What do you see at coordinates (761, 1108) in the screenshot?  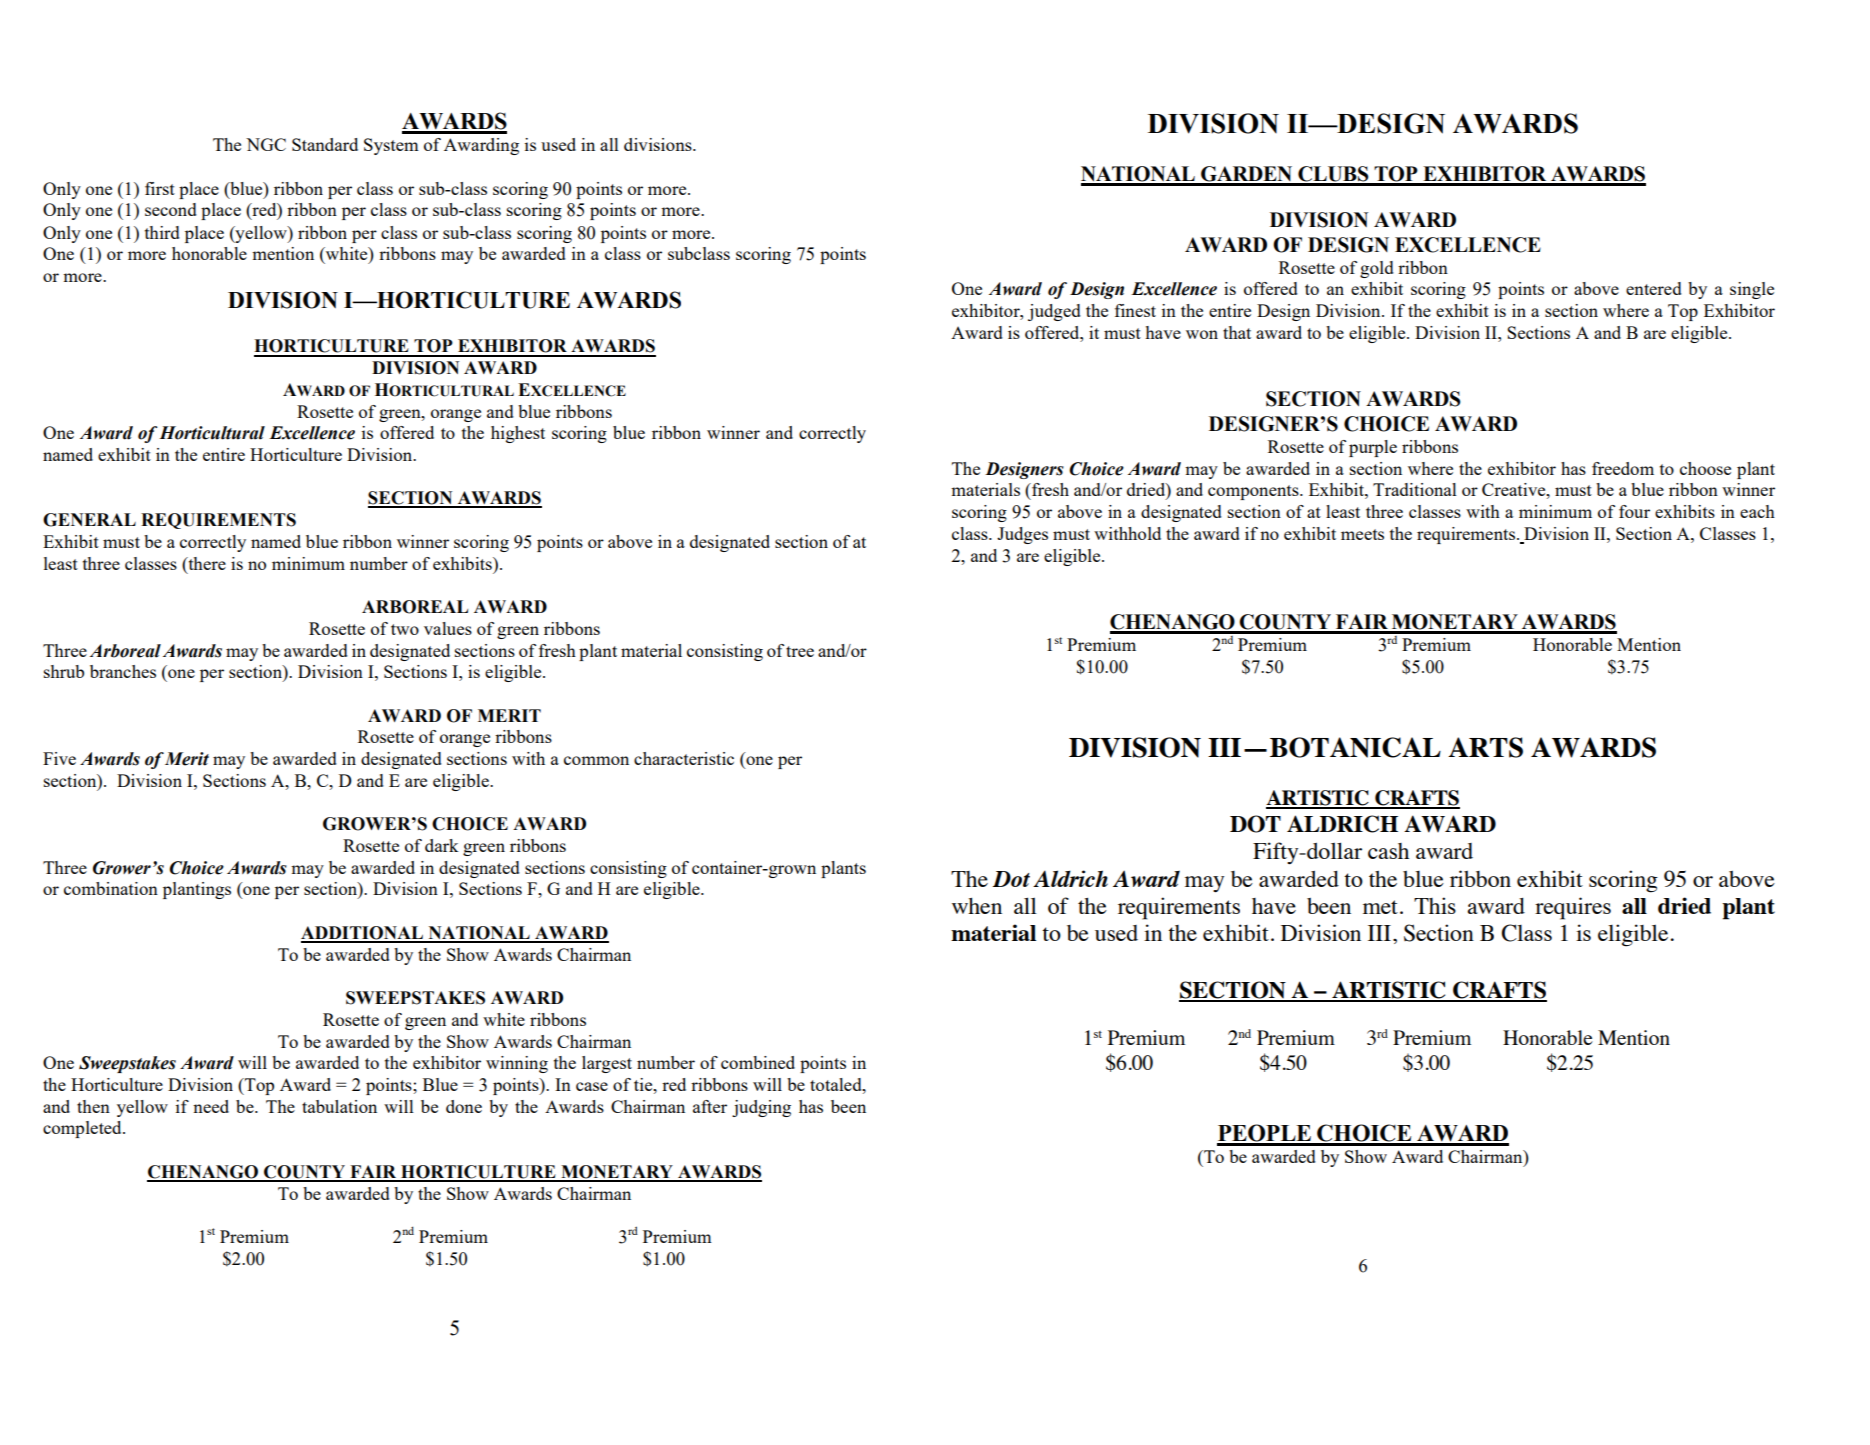 I see `judging` at bounding box center [761, 1108].
